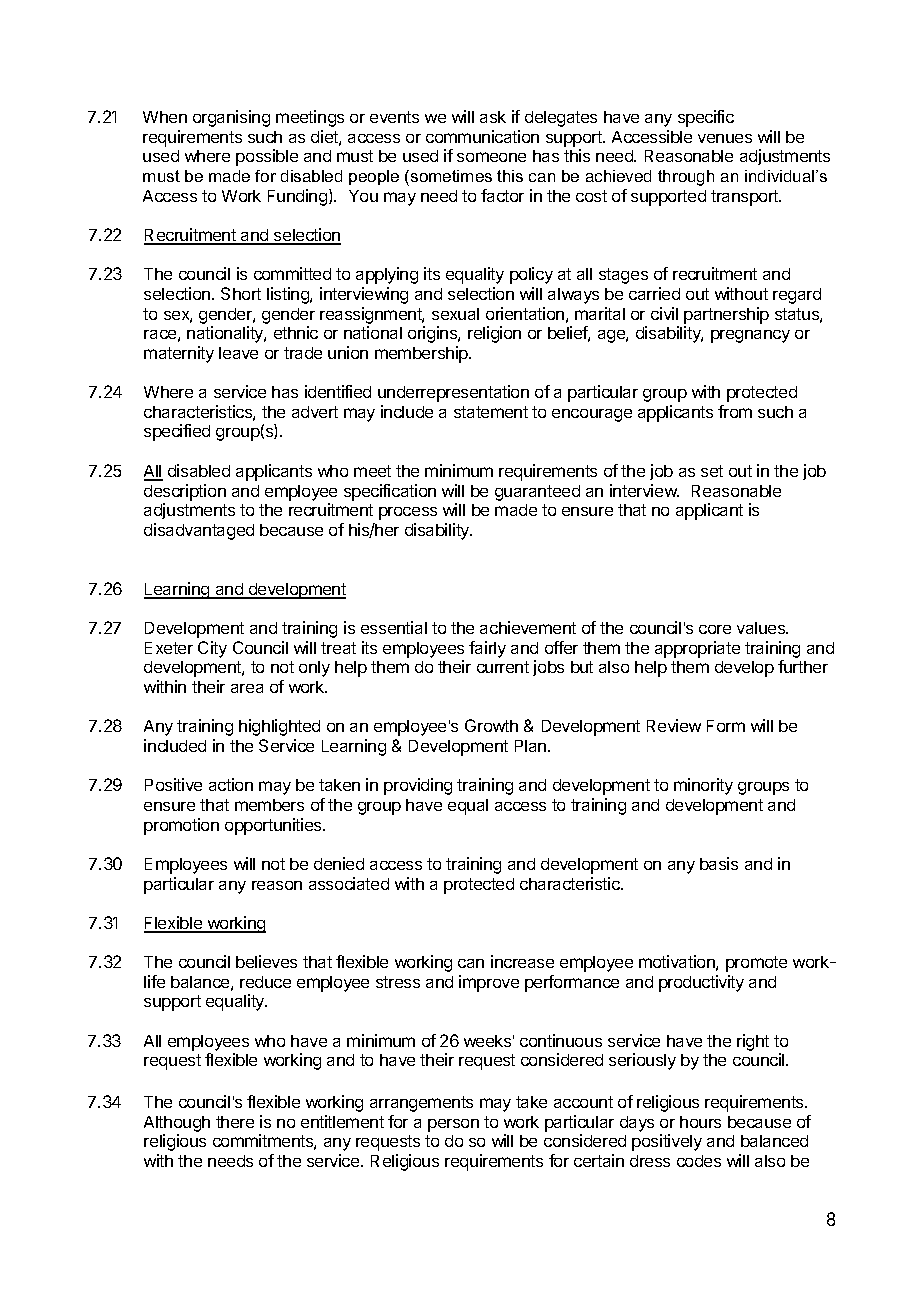 The width and height of the document is (924, 1308). What do you see at coordinates (491, 412) in the document?
I see `statement` at bounding box center [491, 412].
